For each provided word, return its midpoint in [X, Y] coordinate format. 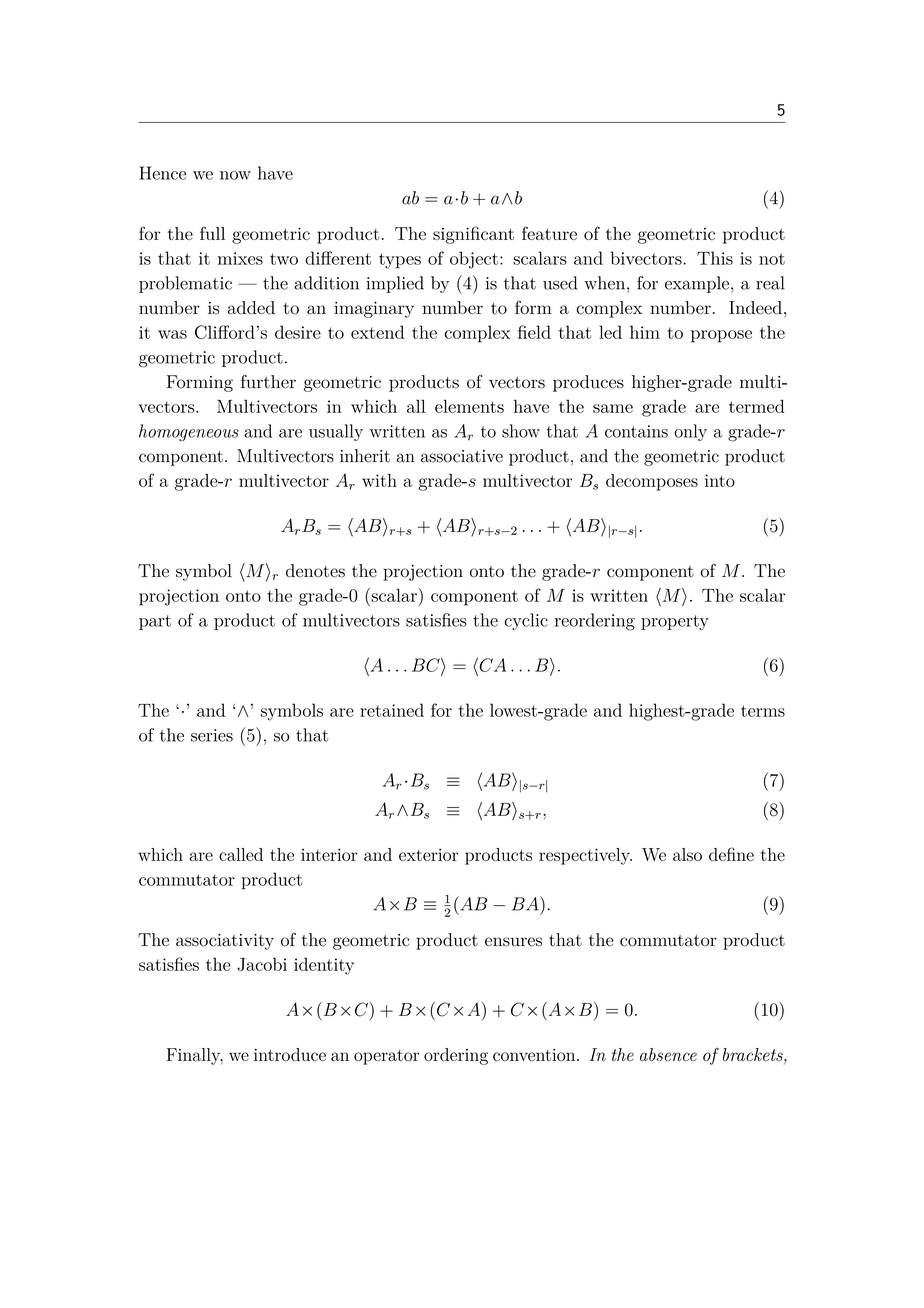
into [720, 480]
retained [392, 710]
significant [473, 235]
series [212, 735]
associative [462, 456]
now [235, 175]
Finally [194, 1056]
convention [535, 1055]
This [715, 258]
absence [668, 1054]
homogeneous [189, 433]
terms [763, 711]
